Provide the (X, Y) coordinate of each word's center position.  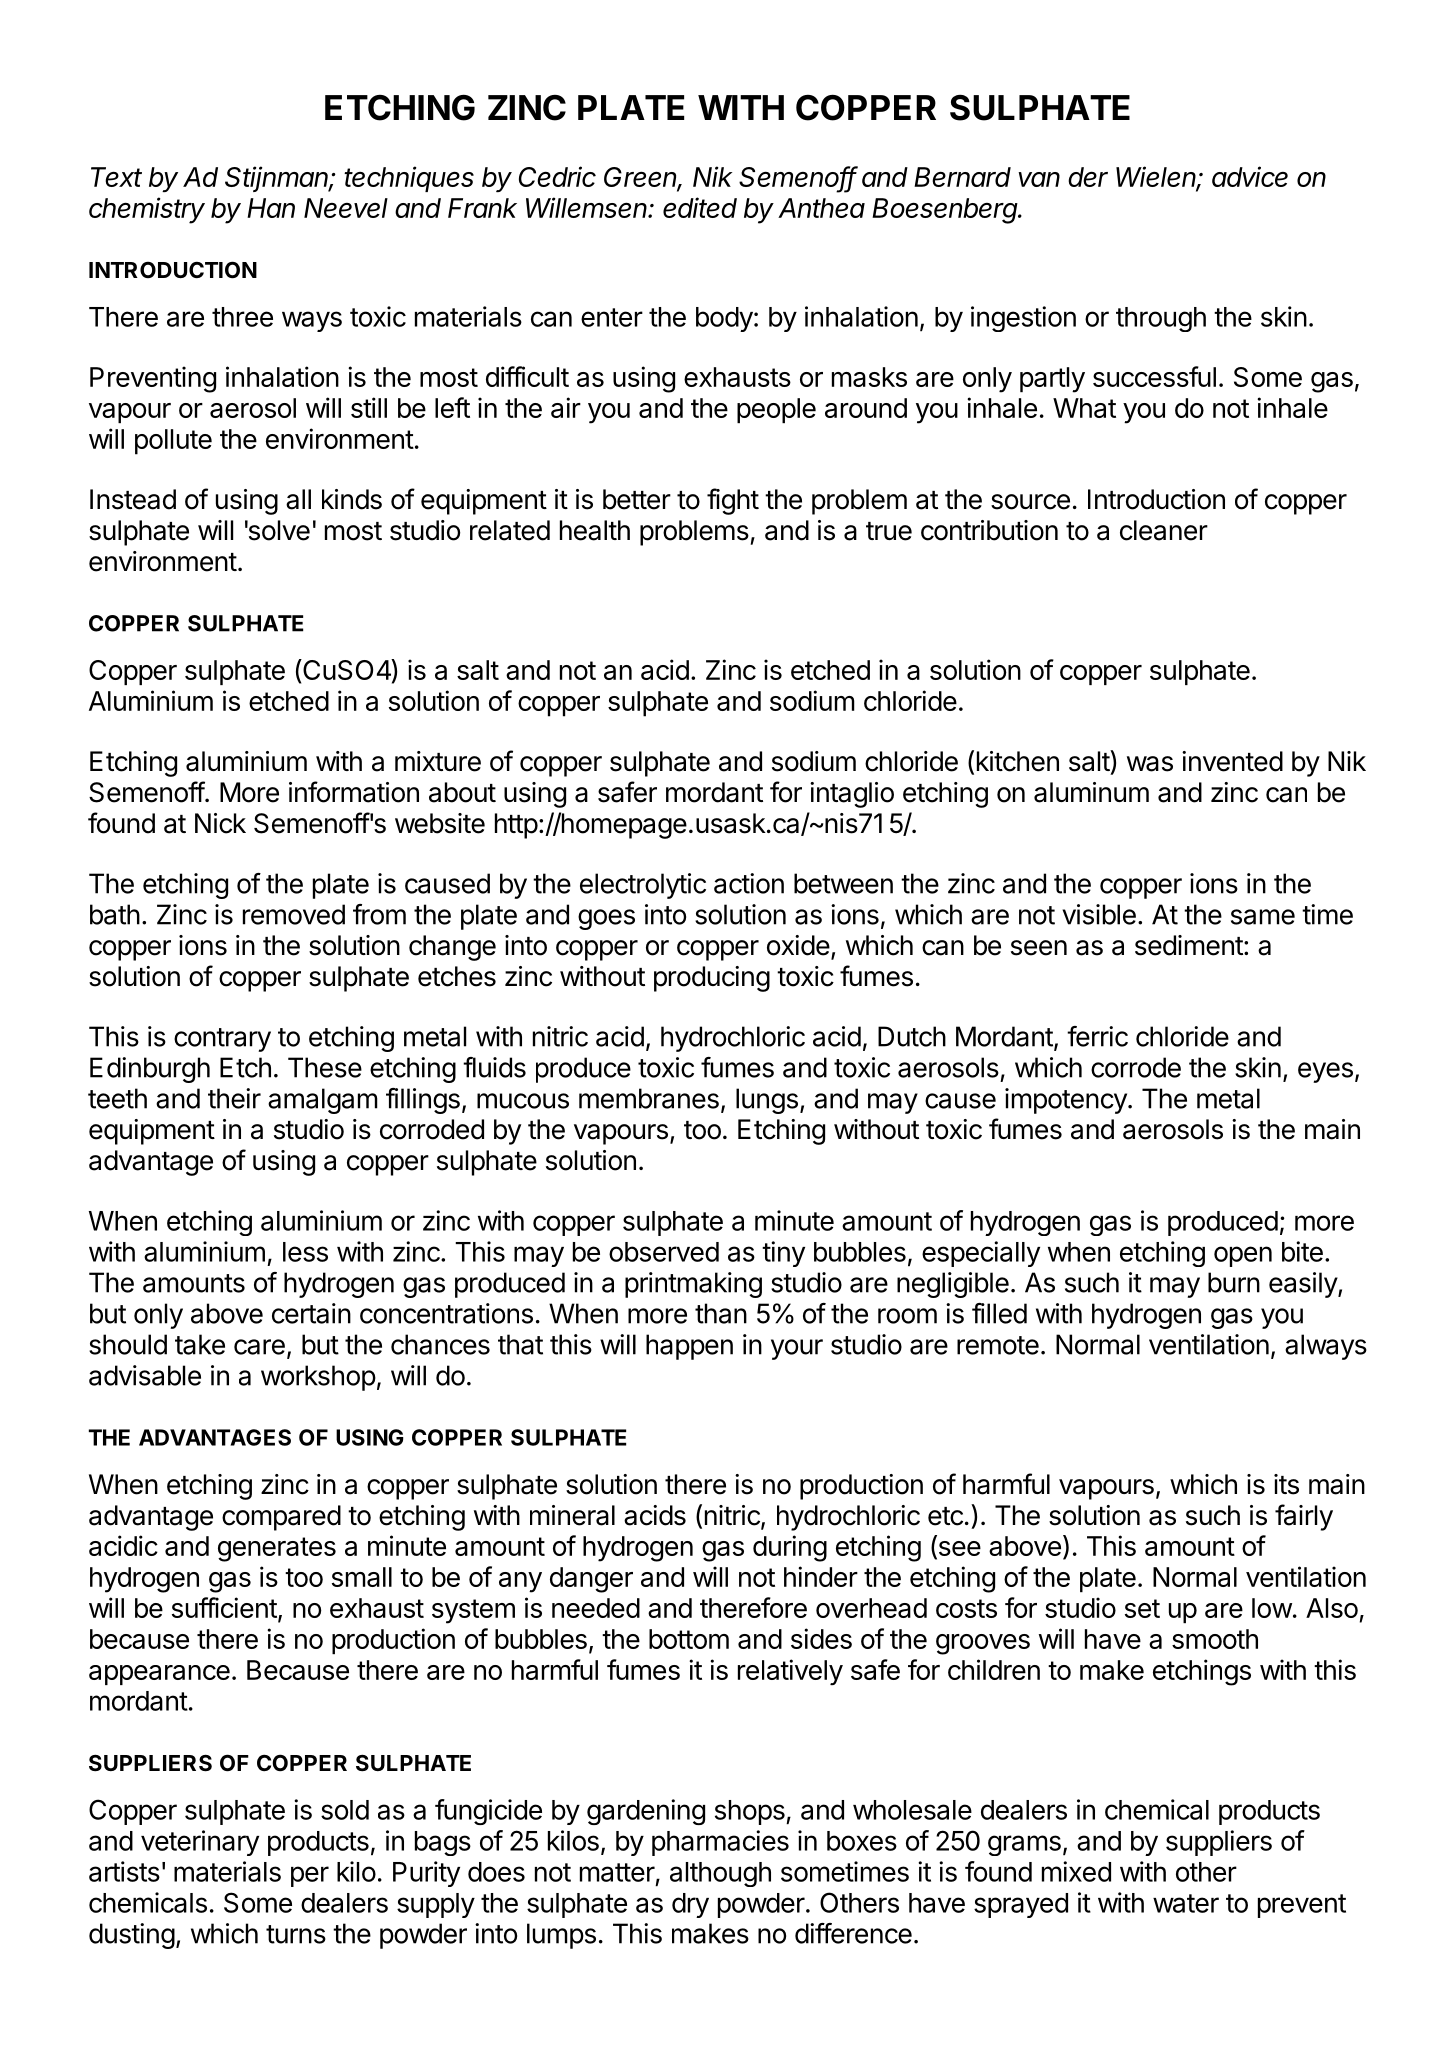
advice (1250, 176)
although (720, 1874)
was (1150, 764)
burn (1234, 1282)
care (259, 1347)
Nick (220, 823)
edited (700, 207)
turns (296, 1934)
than (721, 1313)
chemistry (147, 210)
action (749, 883)
